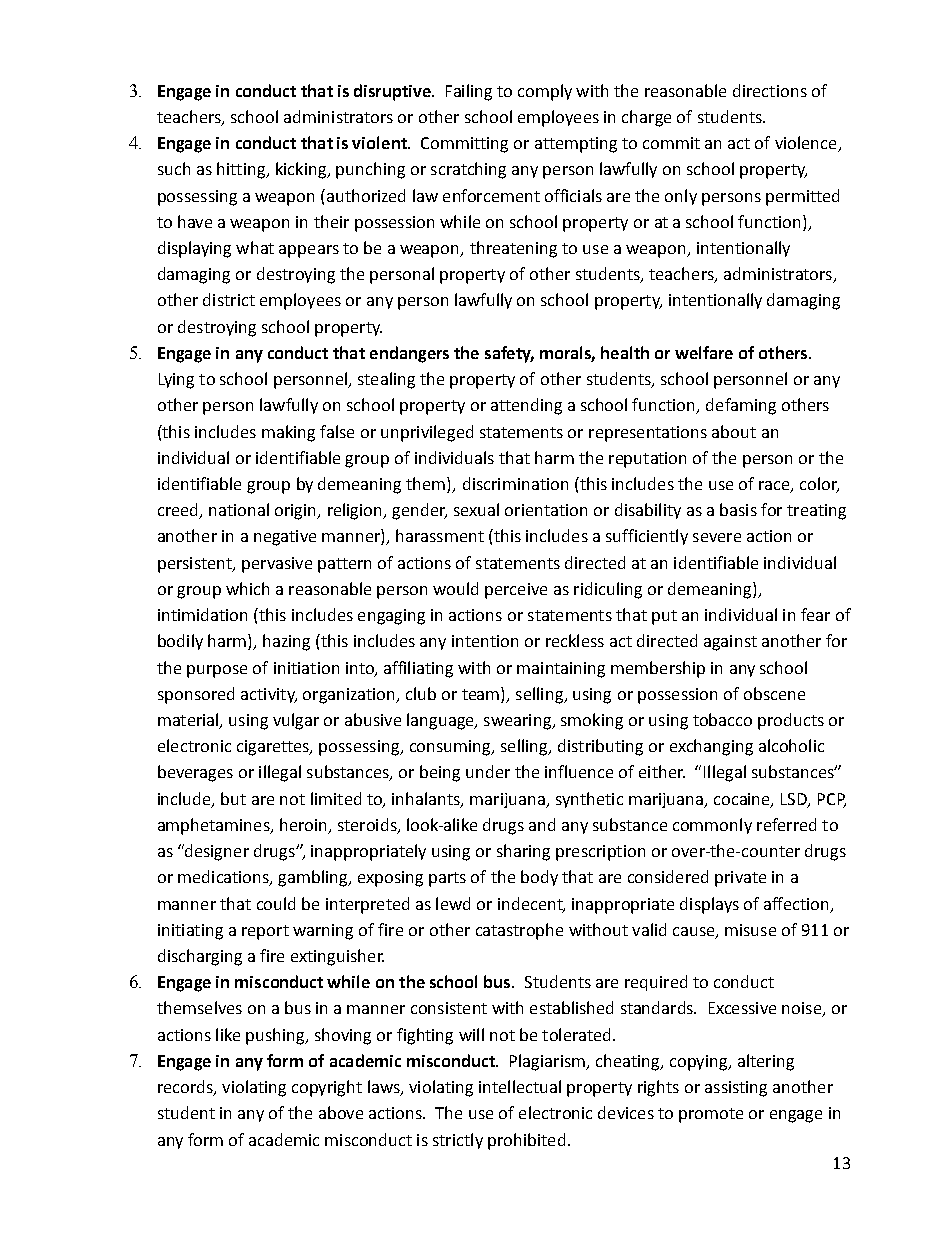 The image size is (952, 1233). What do you see at coordinates (734, 431) in the image?
I see `about` at bounding box center [734, 431].
